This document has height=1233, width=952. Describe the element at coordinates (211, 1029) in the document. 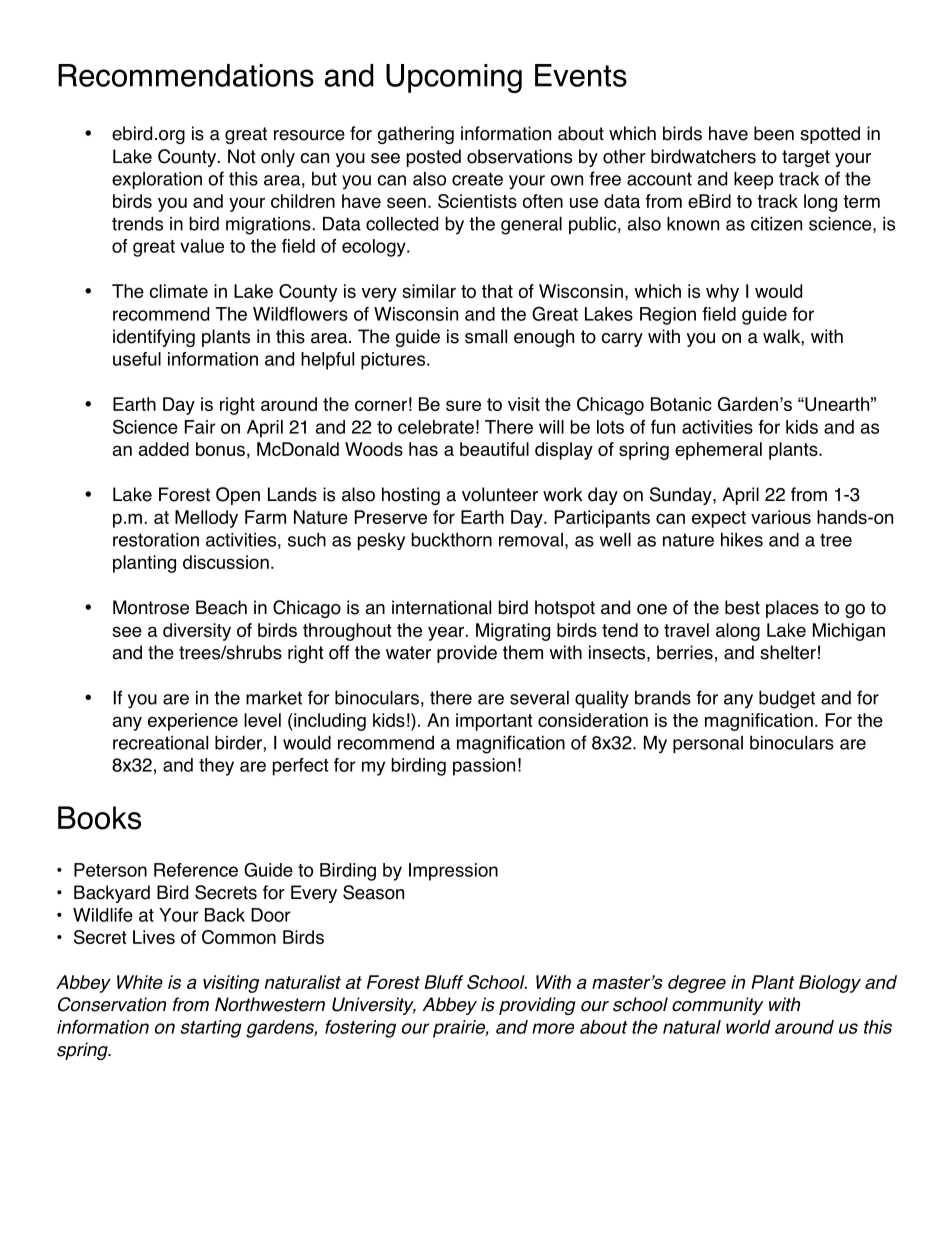

I see `starting` at that location.
